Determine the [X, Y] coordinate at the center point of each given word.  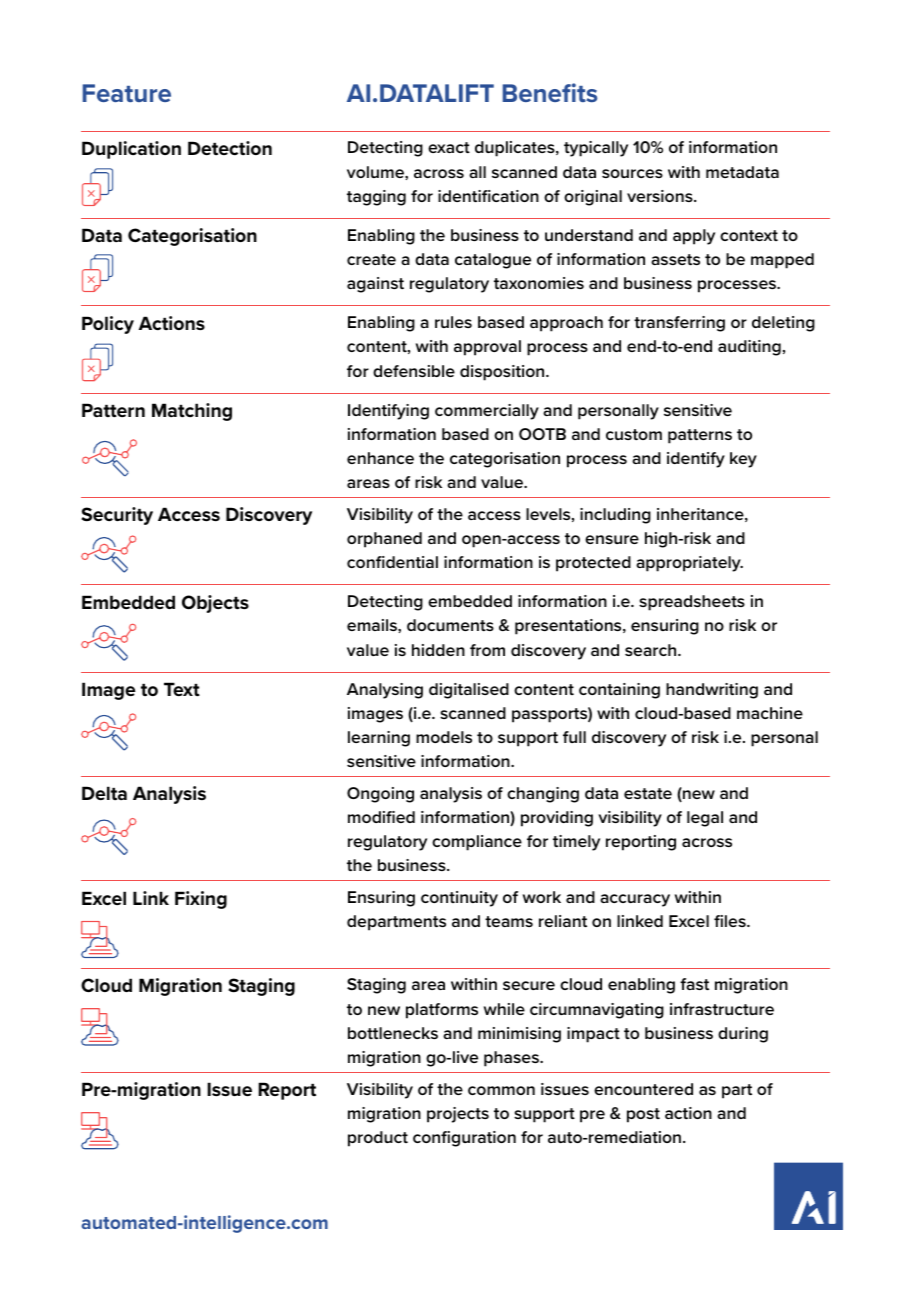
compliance [477, 843]
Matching [192, 412]
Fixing [201, 900]
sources [632, 173]
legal [705, 819]
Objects [215, 604]
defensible [414, 371]
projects [458, 1115]
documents [450, 625]
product [378, 1139]
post [643, 1115]
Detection [230, 148]
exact [449, 147]
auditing [749, 348]
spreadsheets [692, 603]
